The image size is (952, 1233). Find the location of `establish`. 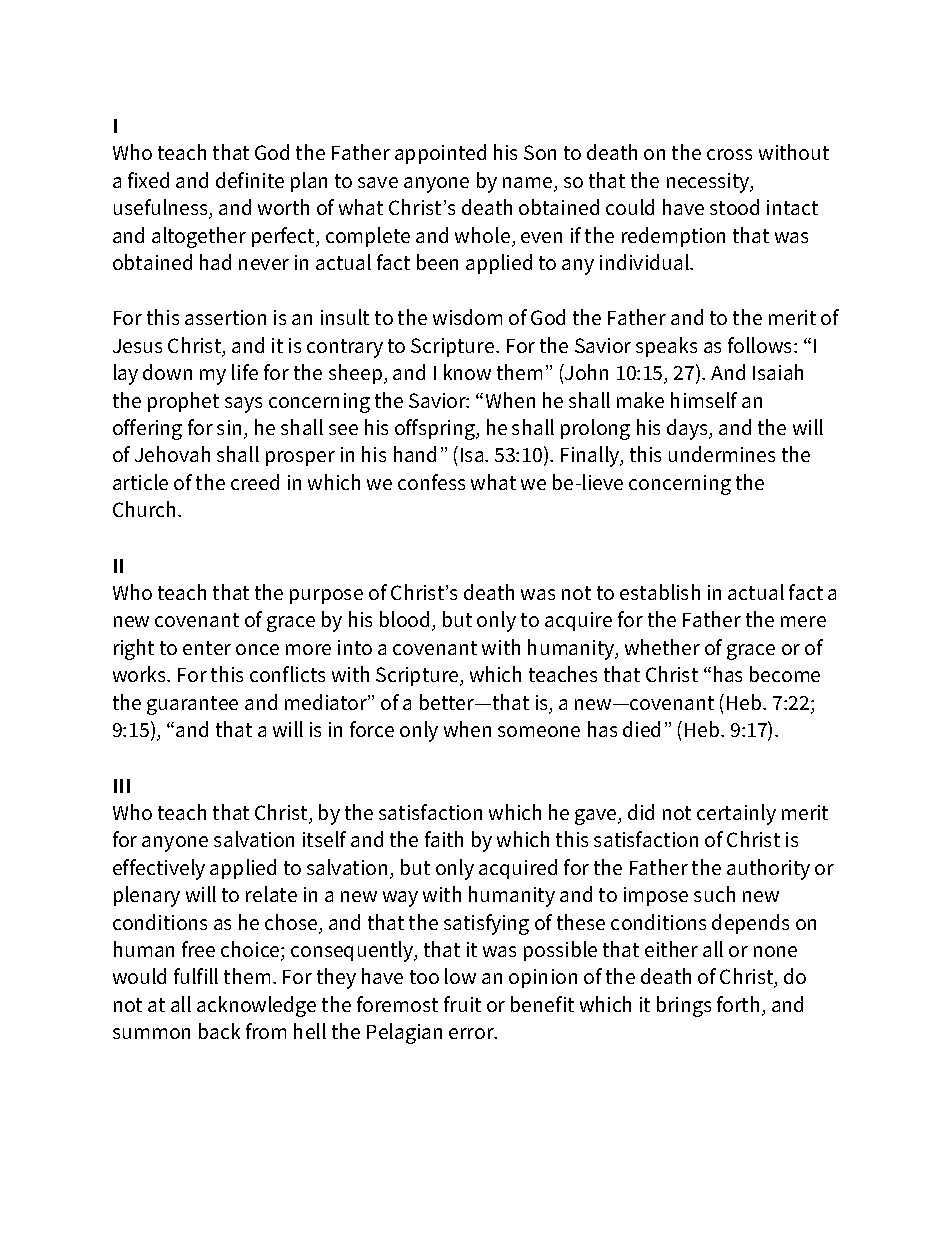

establish is located at coordinates (660, 592).
